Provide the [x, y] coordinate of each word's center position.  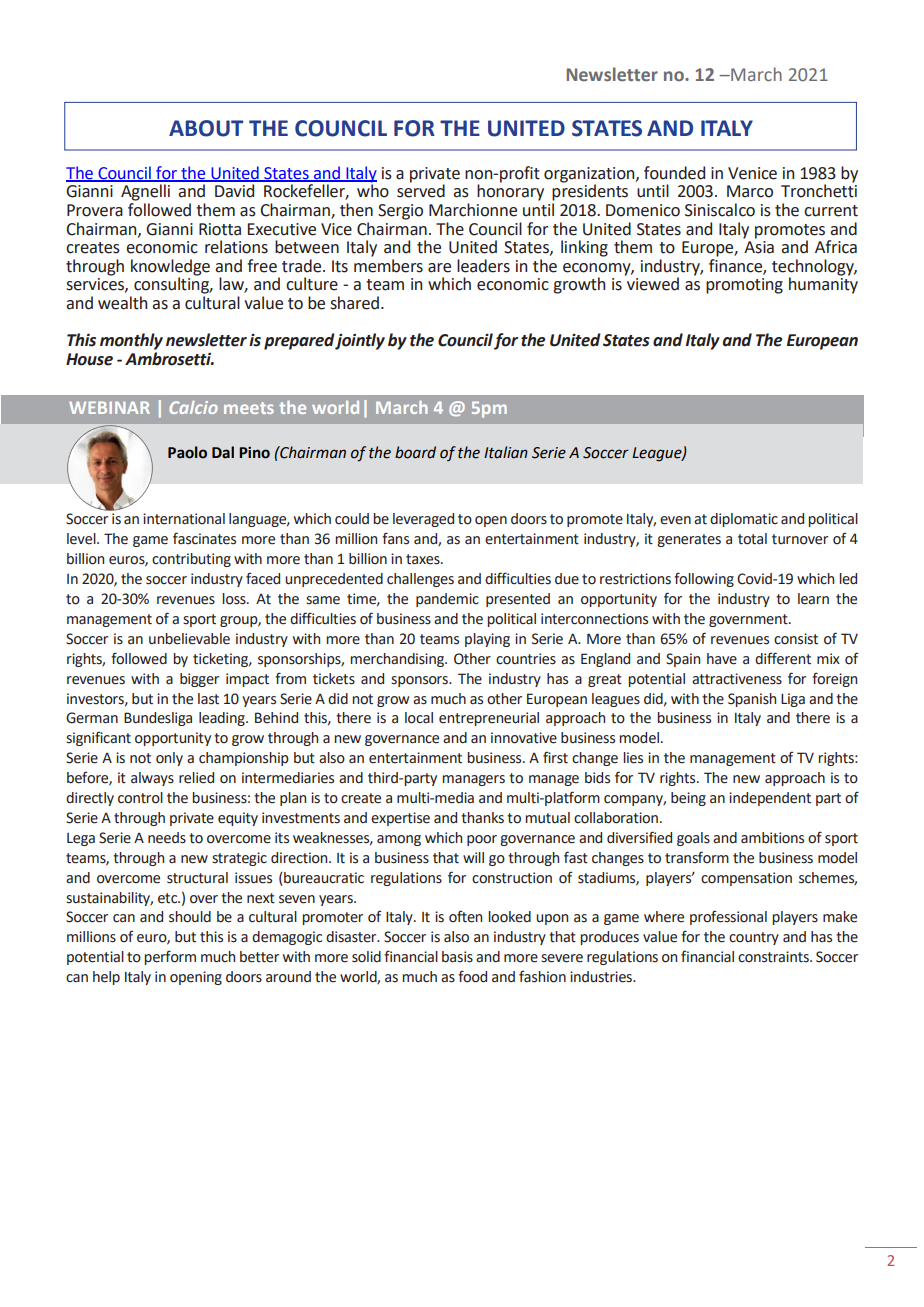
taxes [424, 559]
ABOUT [206, 128]
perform [170, 957]
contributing [191, 560]
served [421, 190]
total [752, 539]
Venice [752, 173]
